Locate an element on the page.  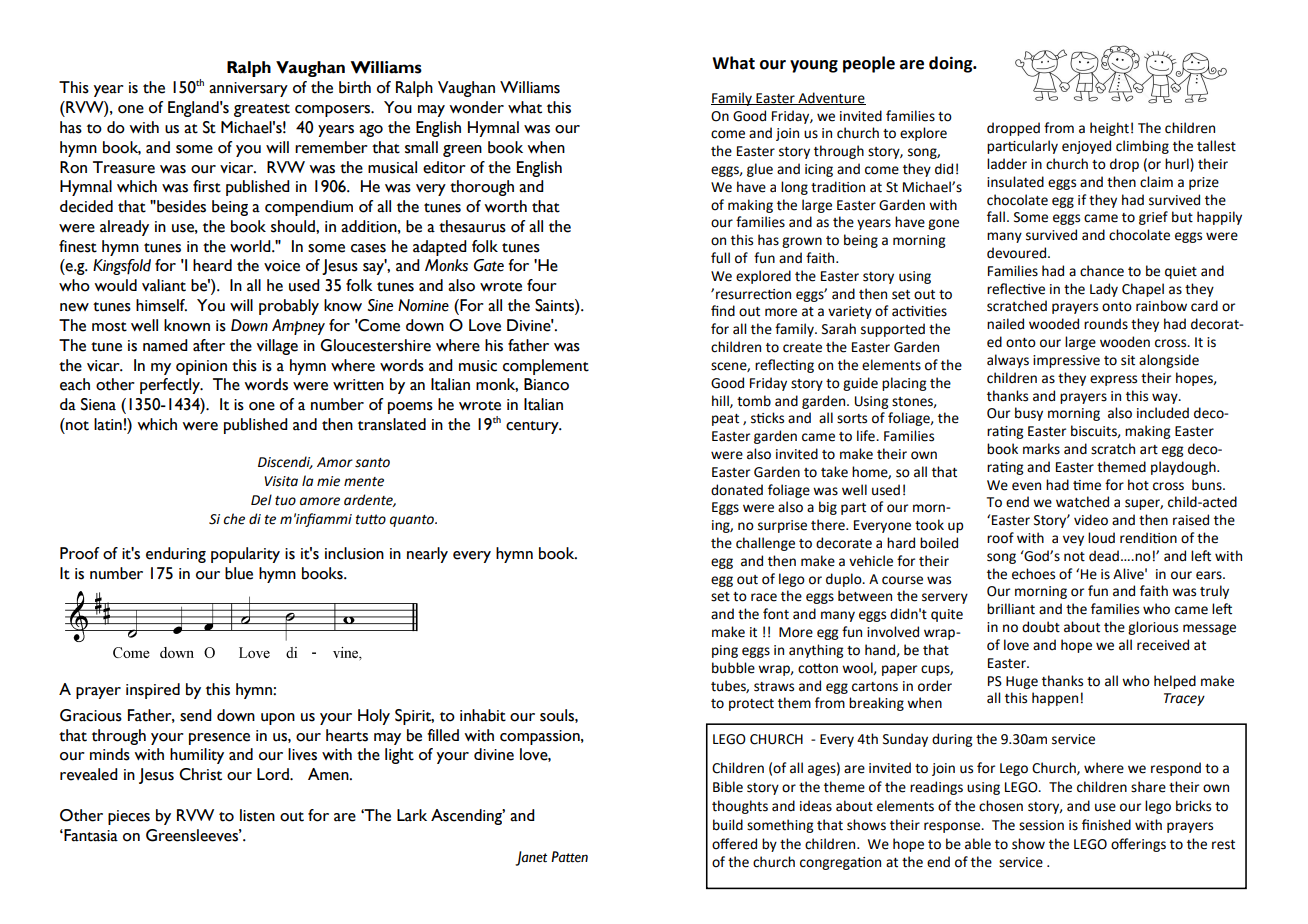
font is located at coordinates (776, 614).
